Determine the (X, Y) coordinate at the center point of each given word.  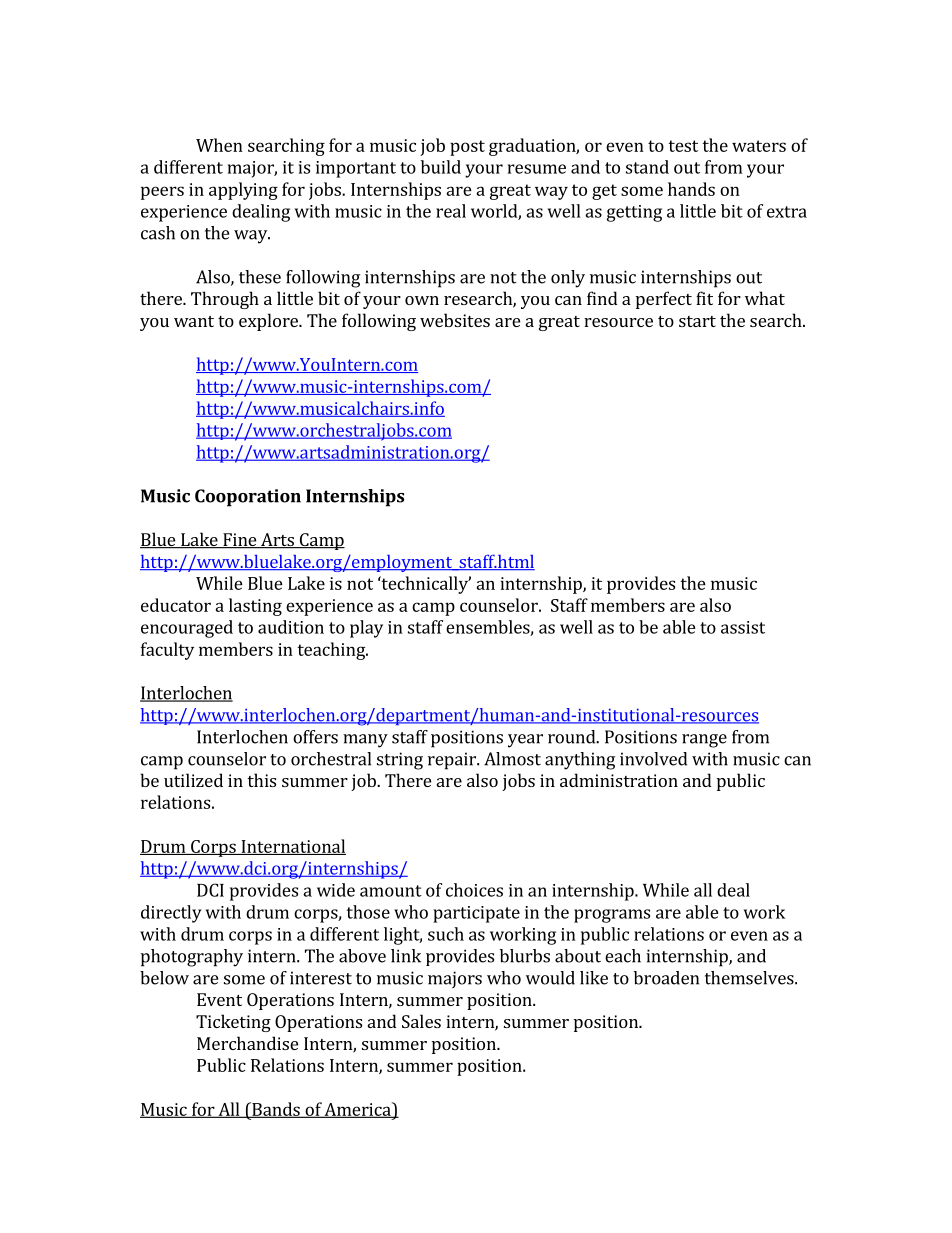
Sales (421, 1021)
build (441, 167)
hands (691, 189)
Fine (240, 541)
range (704, 741)
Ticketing (233, 1023)
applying (243, 191)
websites (455, 320)
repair (453, 761)
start (697, 321)
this (261, 780)
